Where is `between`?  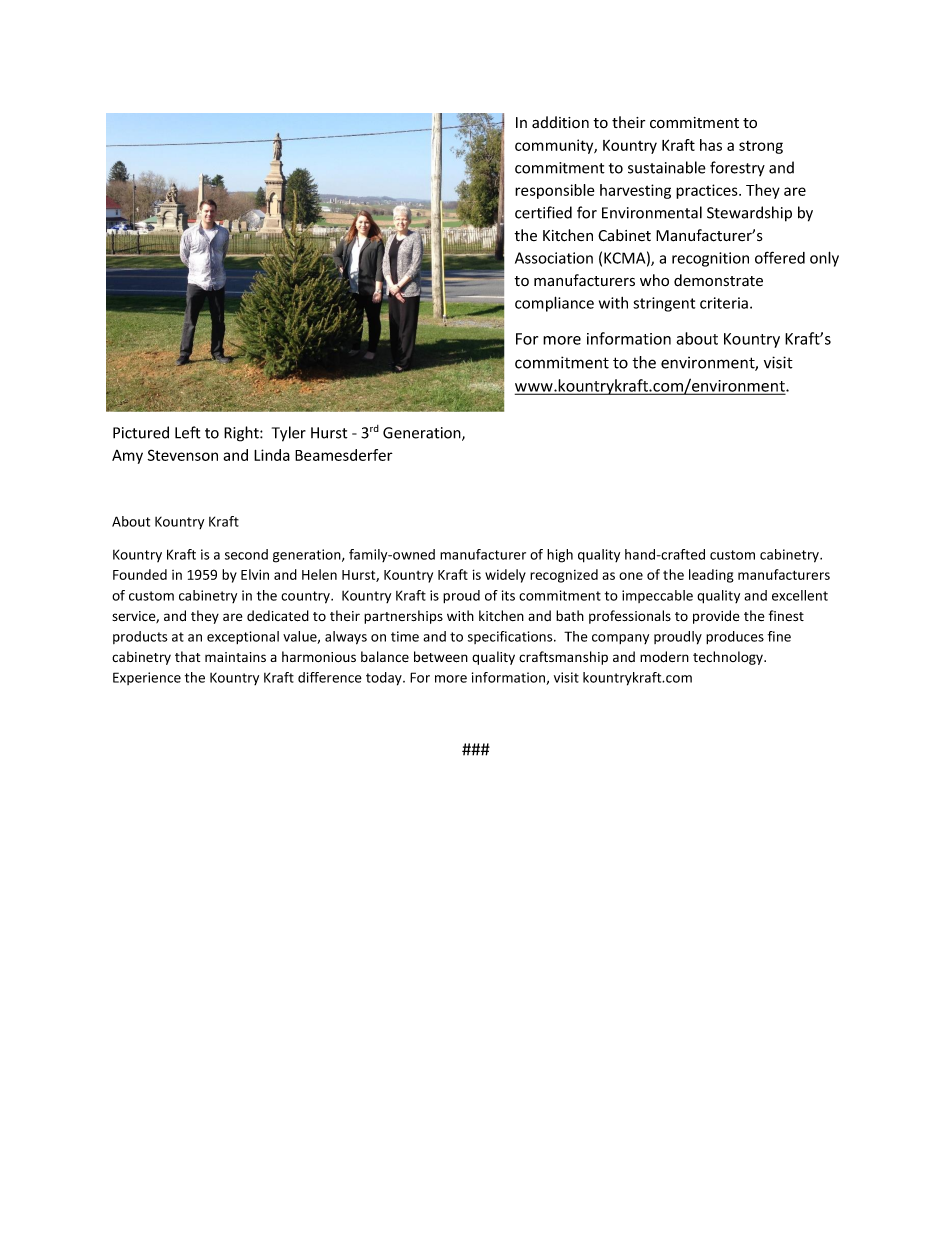 between is located at coordinates (441, 657).
